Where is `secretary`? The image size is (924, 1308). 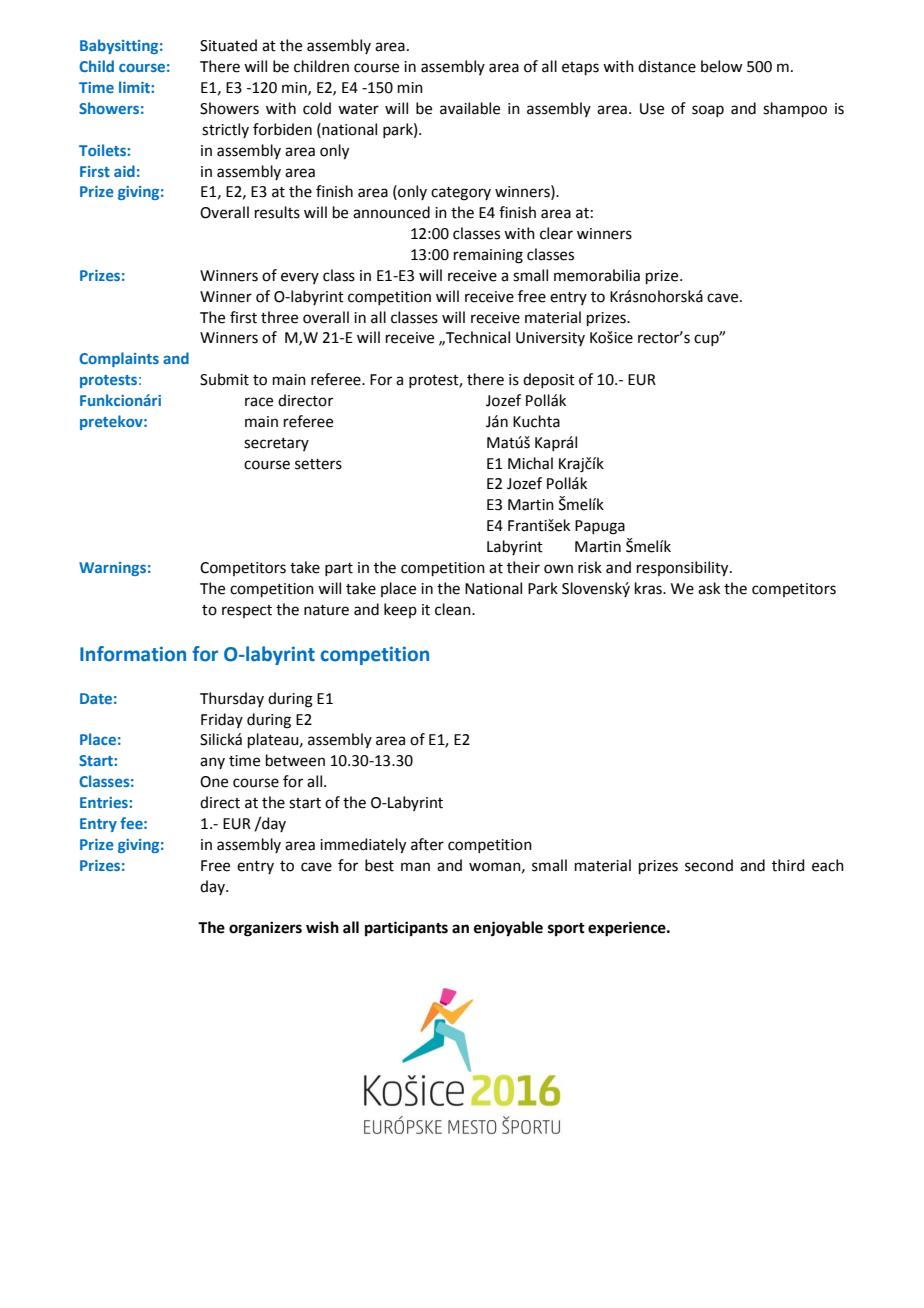 secretary is located at coordinates (276, 444).
